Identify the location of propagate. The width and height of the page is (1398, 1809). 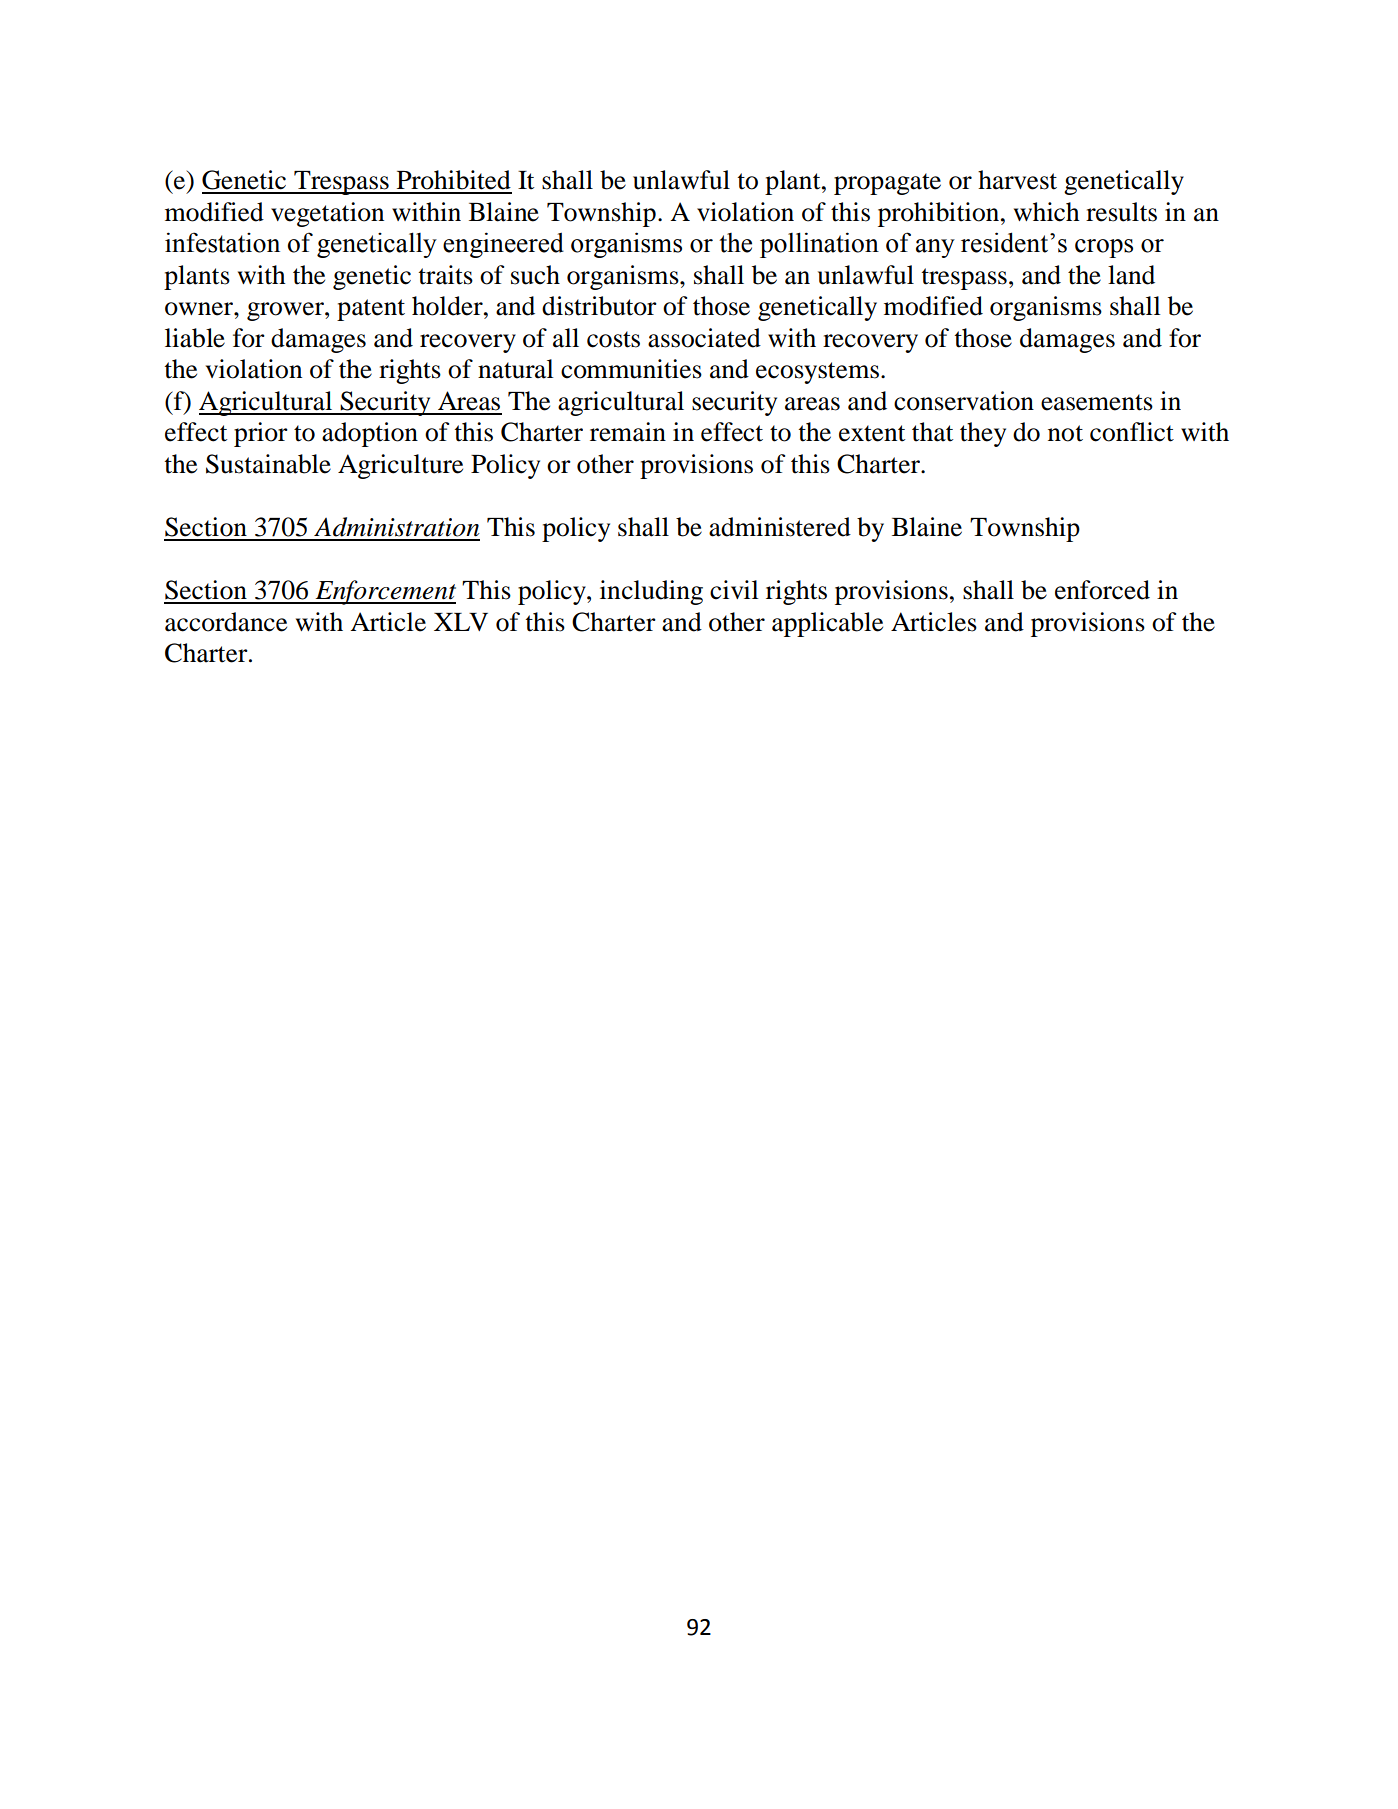
(887, 184).
